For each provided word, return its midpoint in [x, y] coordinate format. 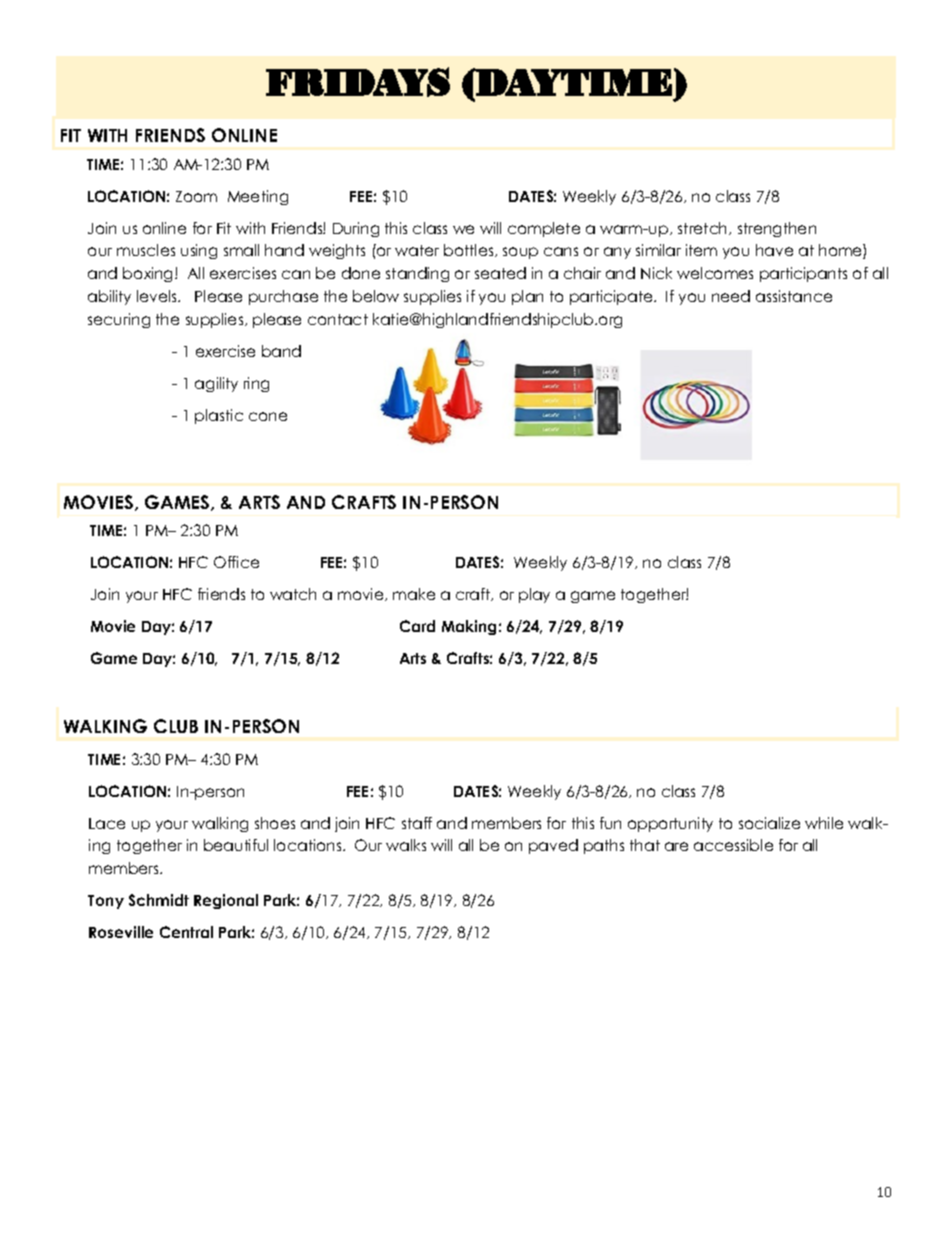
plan [527, 297]
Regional [226, 901]
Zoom [196, 196]
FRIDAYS [358, 82]
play [534, 595]
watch [293, 594]
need [731, 296]
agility [216, 384]
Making [469, 627]
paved [553, 846]
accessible [733, 845]
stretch [704, 228]
